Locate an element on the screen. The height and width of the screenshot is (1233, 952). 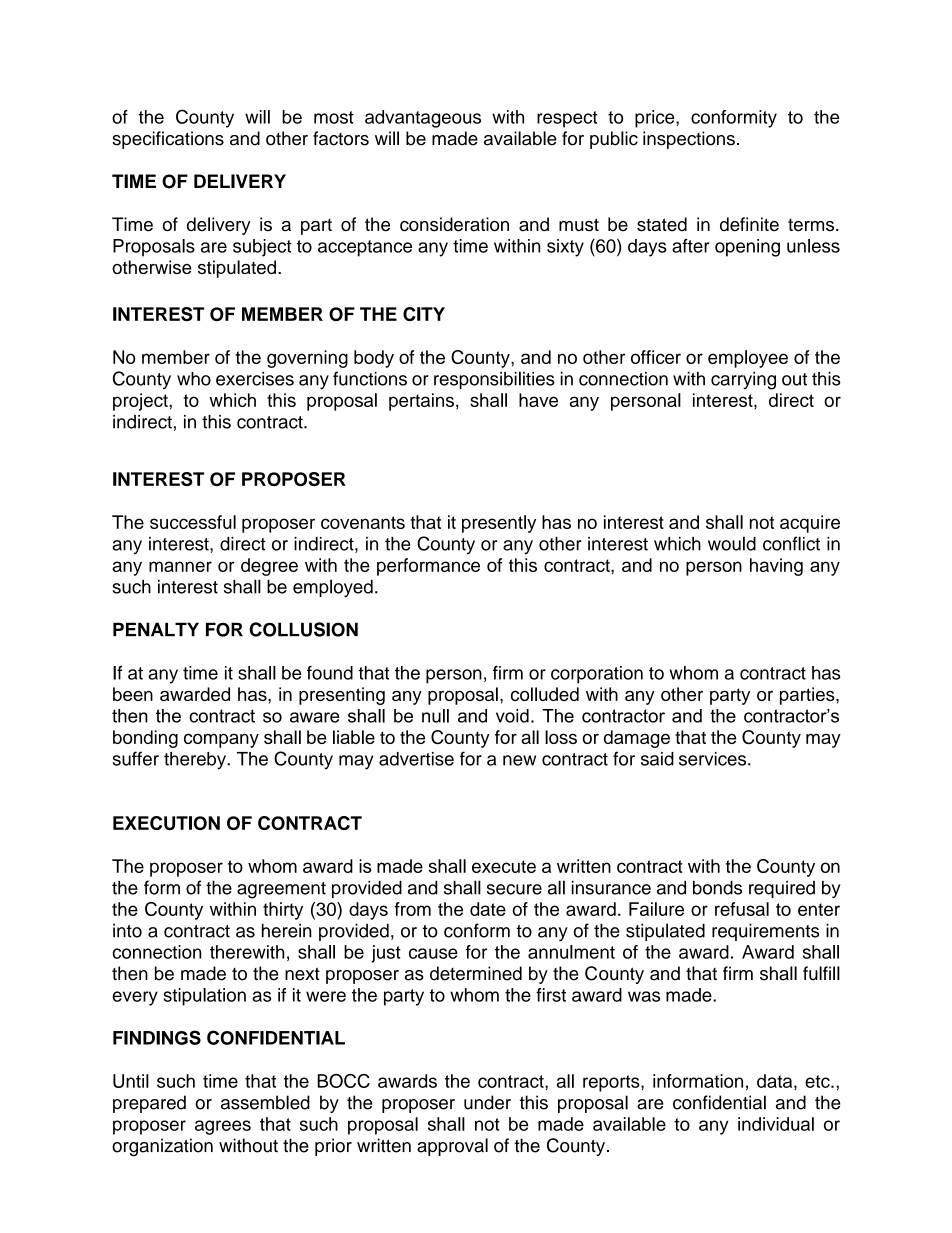
exercises is located at coordinates (255, 379).
